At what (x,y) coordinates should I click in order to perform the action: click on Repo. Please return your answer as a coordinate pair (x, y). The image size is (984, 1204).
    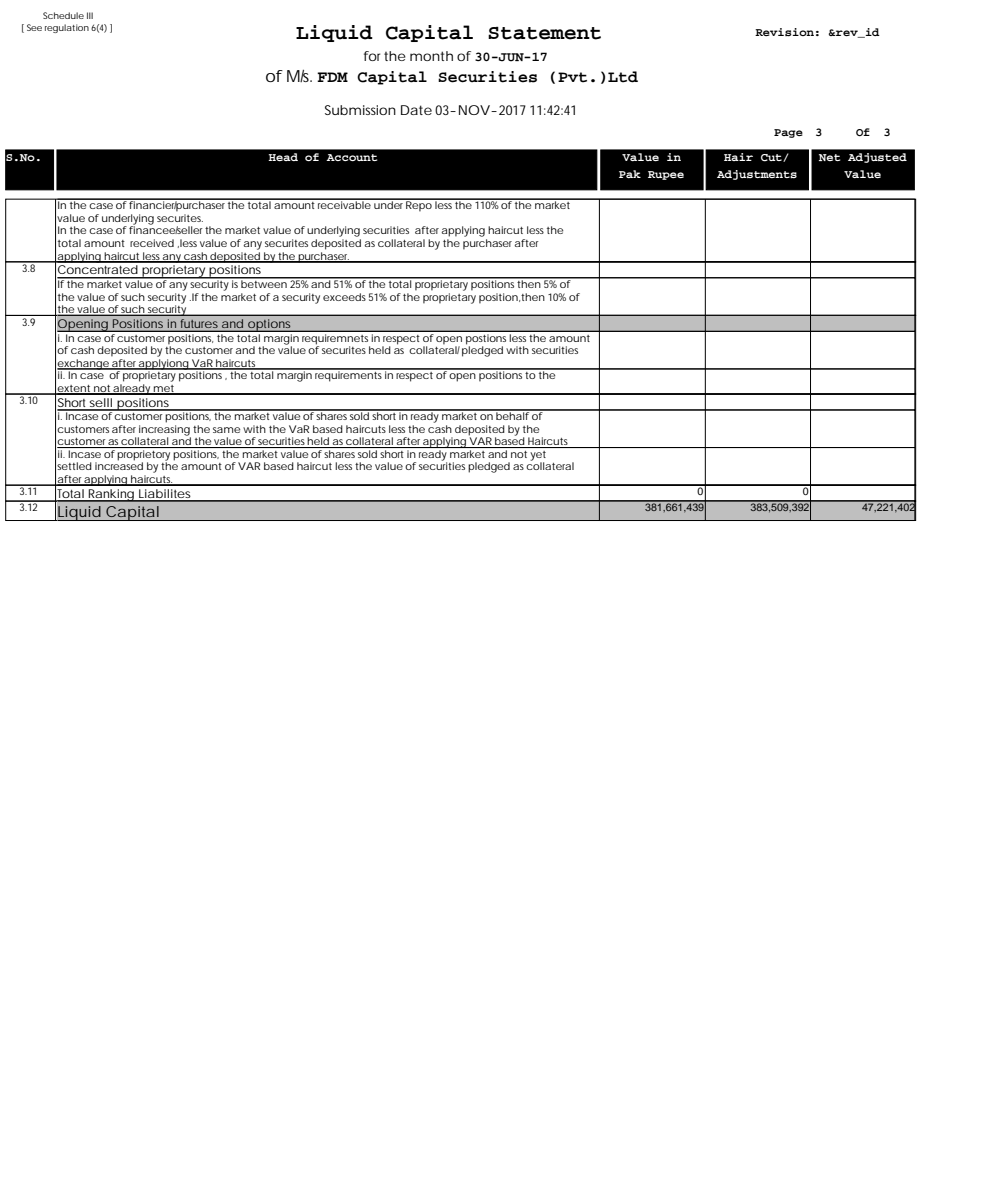
    Looking at the image, I should click on (419, 205).
